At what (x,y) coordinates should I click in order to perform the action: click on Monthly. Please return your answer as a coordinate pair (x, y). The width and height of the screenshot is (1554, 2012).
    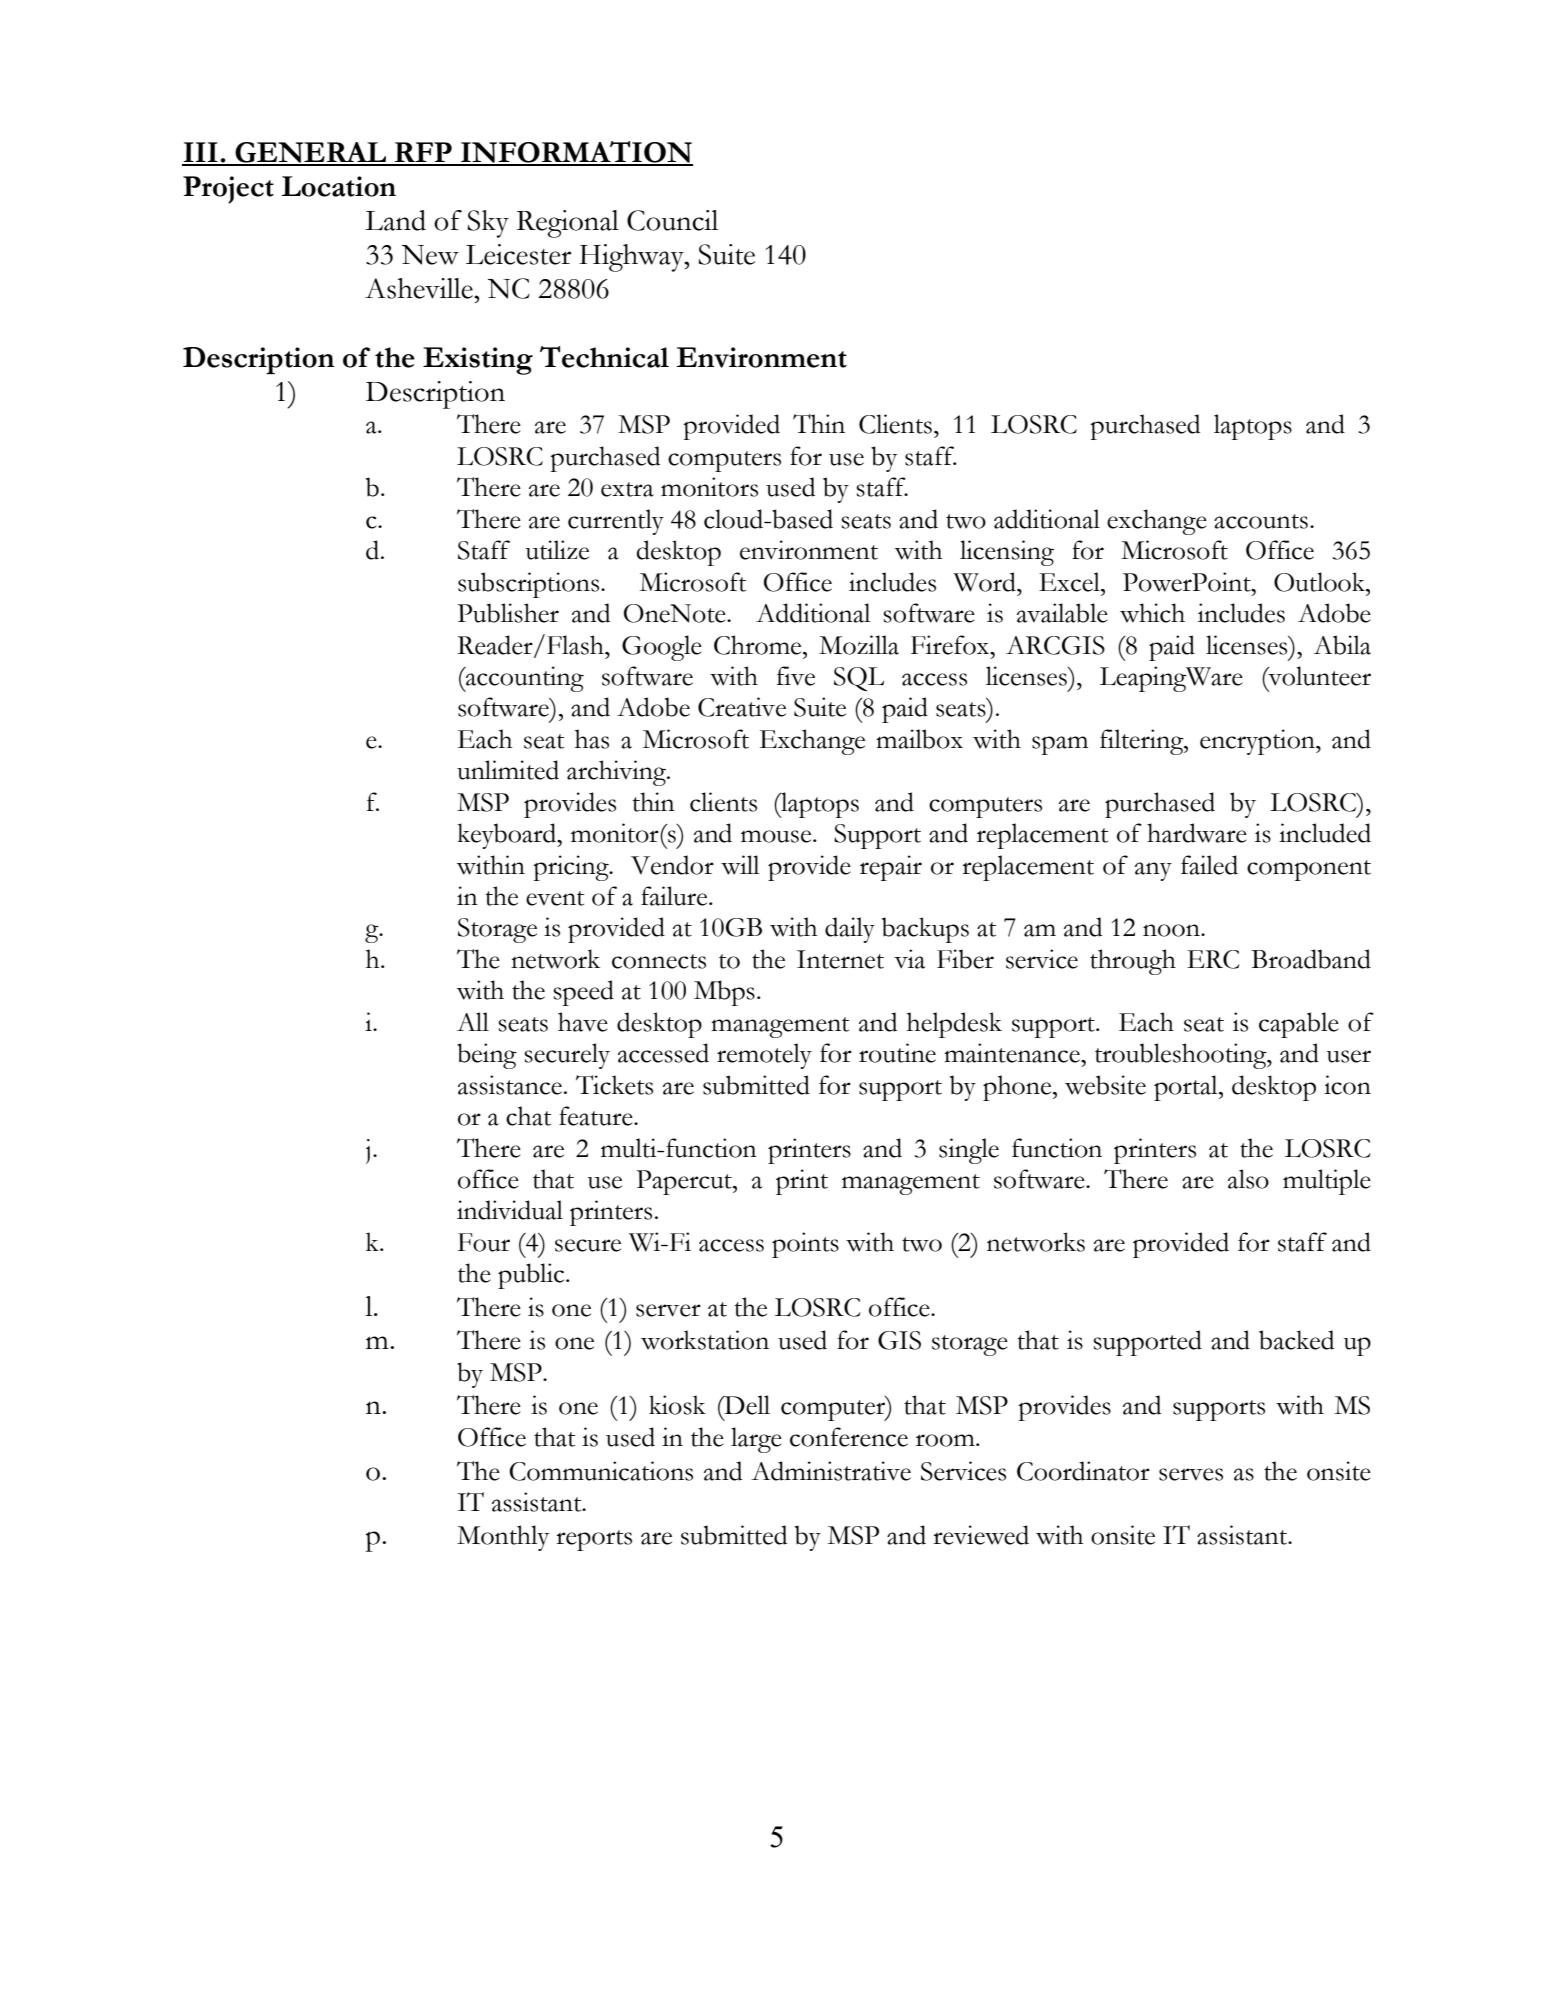
    Looking at the image, I should click on (503, 1538).
